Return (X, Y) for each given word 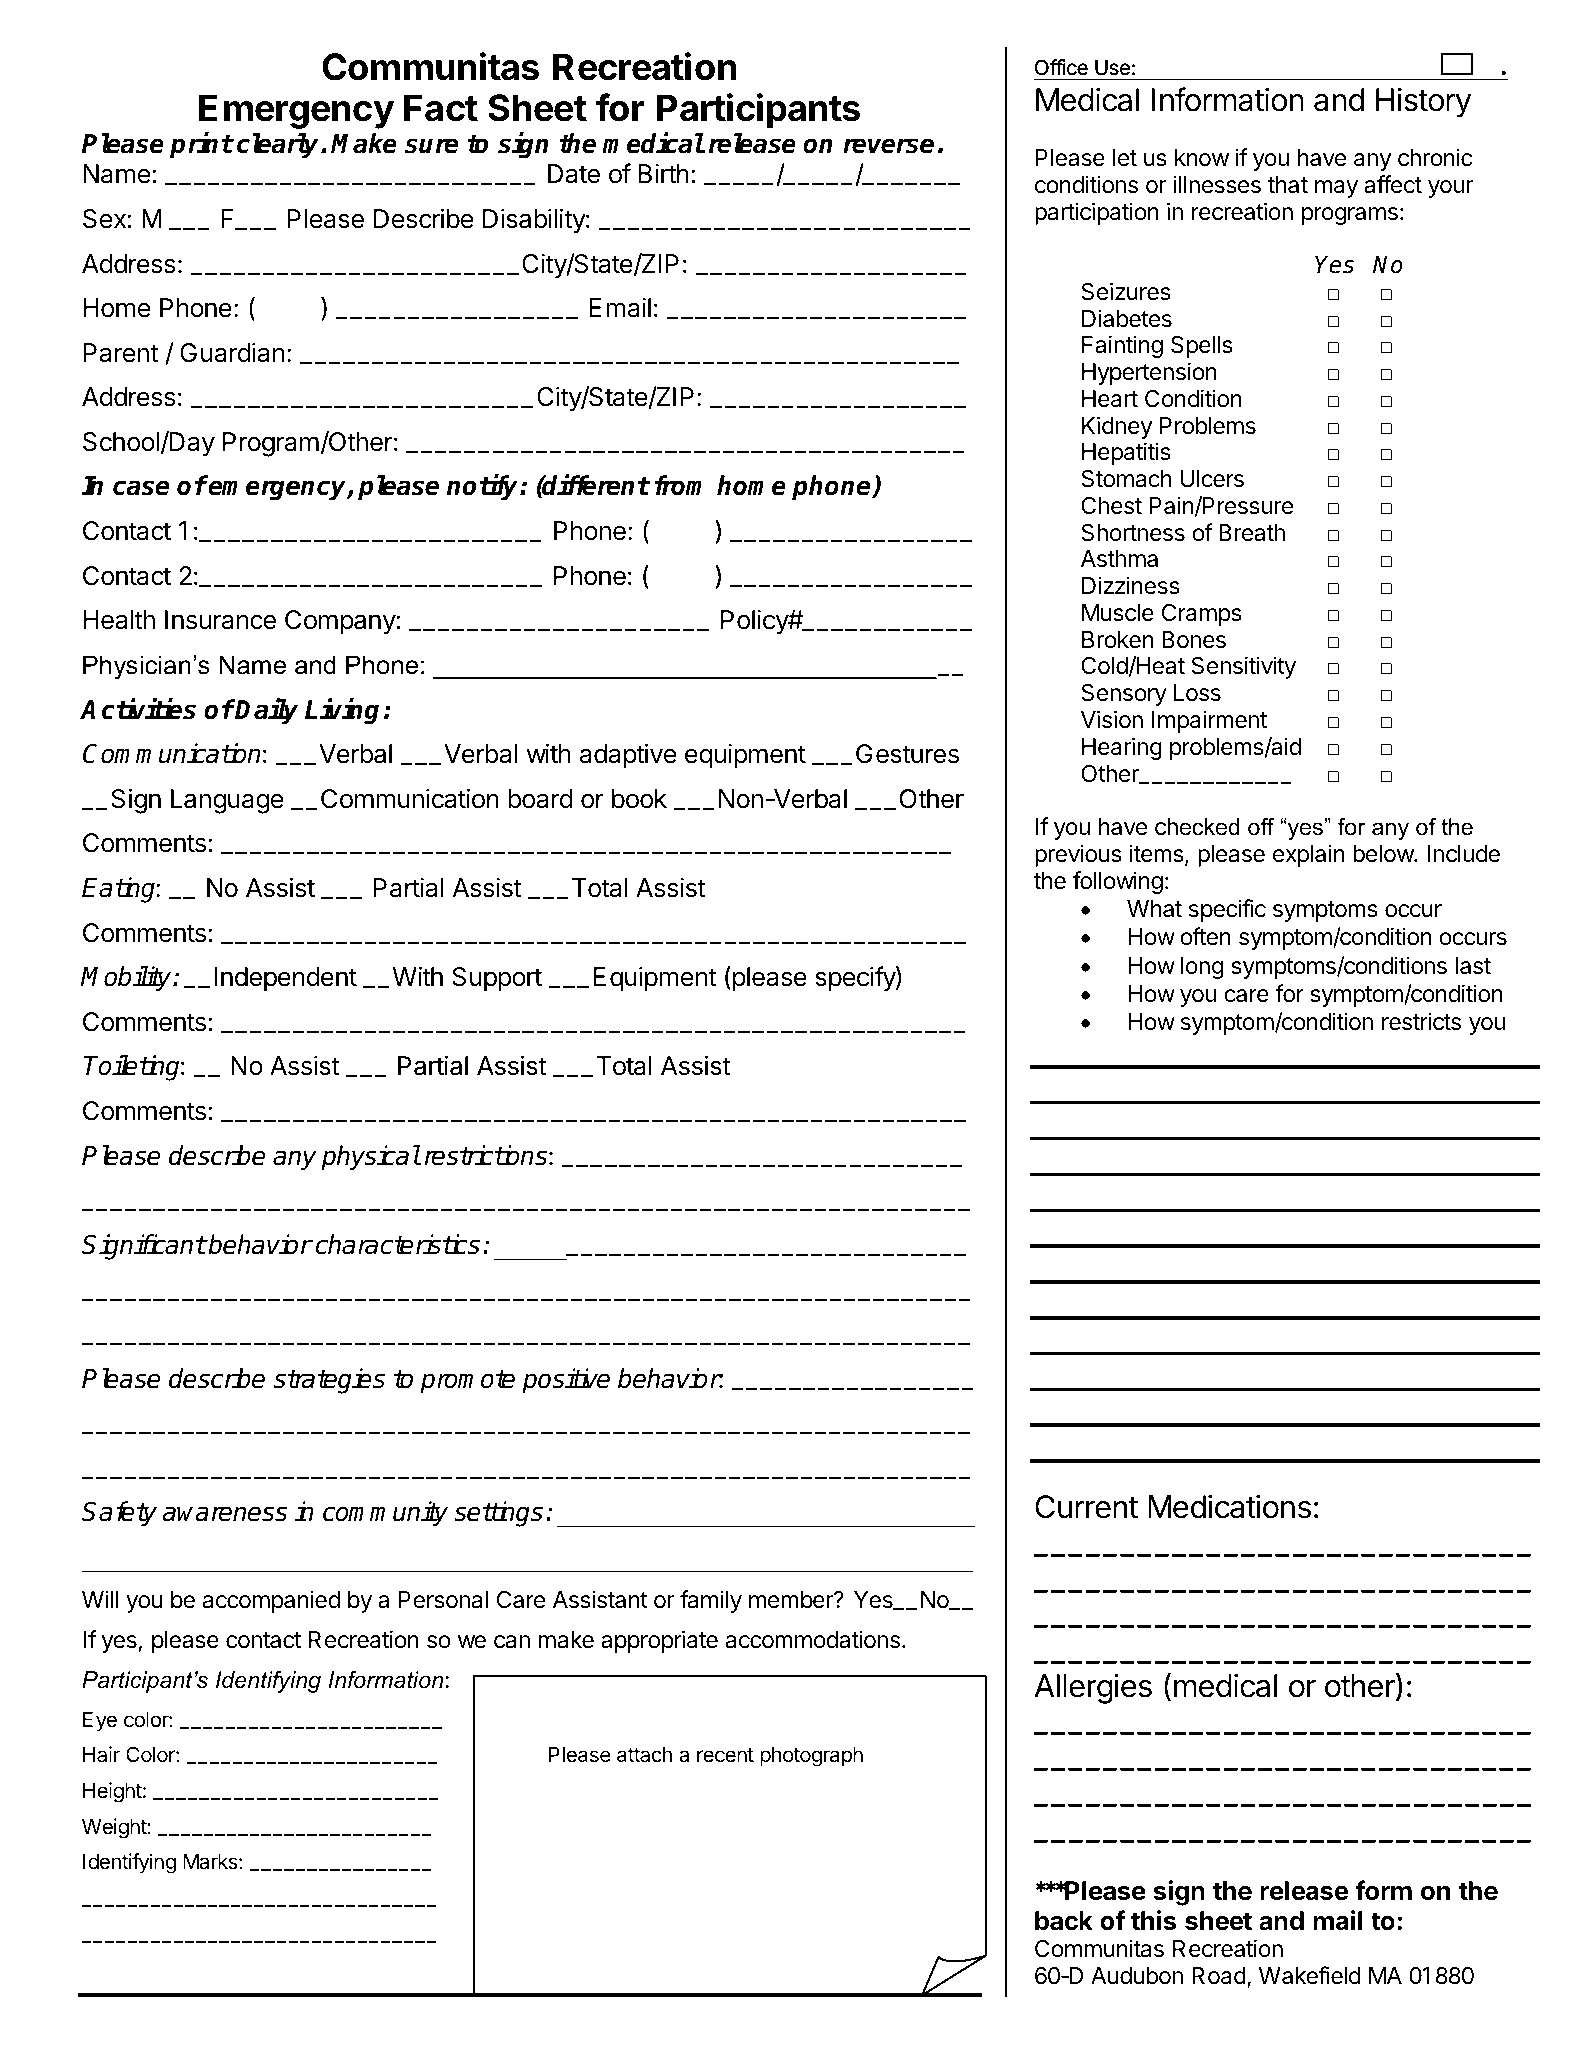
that (1288, 185)
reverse (888, 146)
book (639, 799)
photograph (811, 1757)
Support (497, 979)
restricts (1421, 1021)
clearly (279, 146)
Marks (211, 1862)
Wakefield (1310, 1975)
